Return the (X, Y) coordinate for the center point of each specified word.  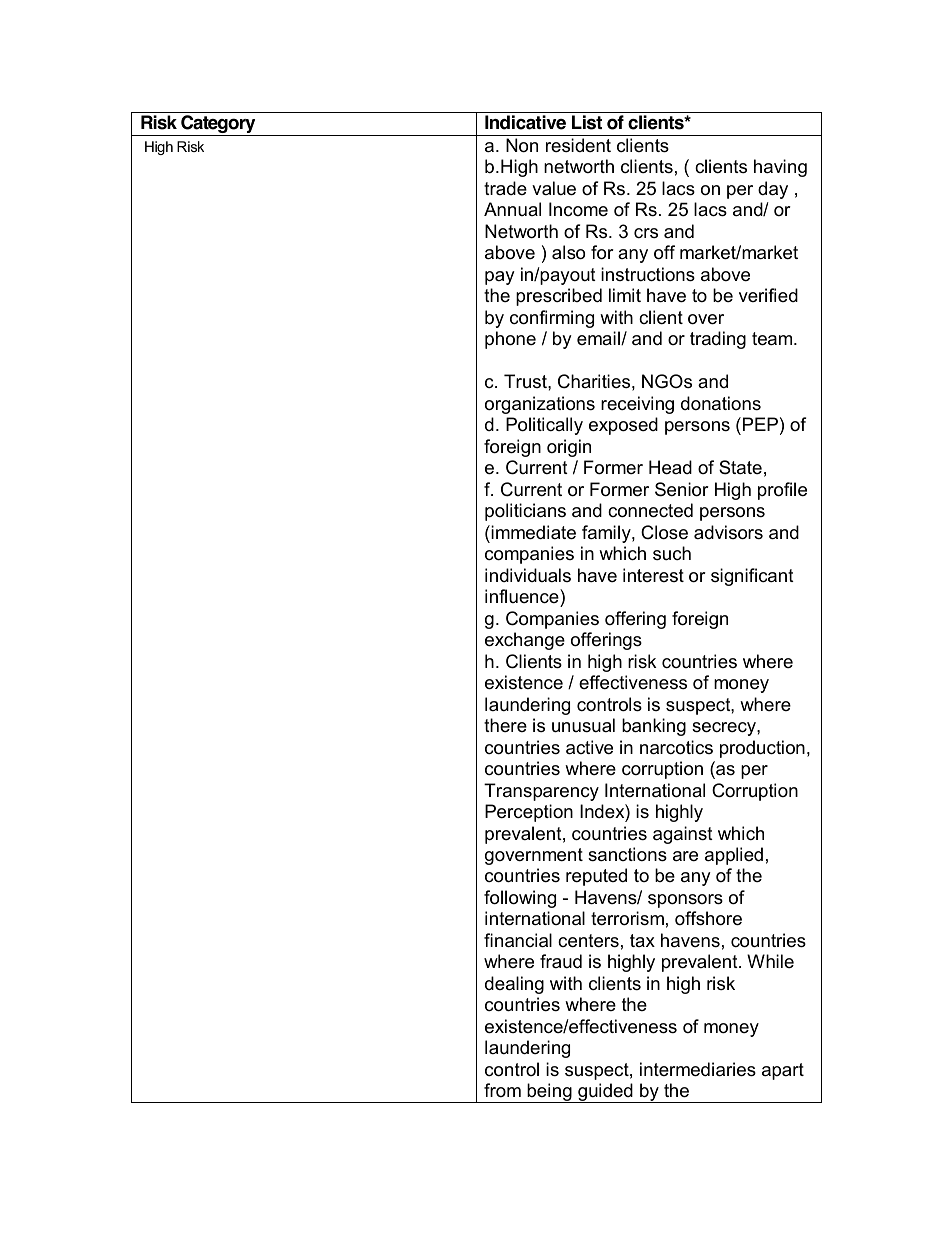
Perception (529, 813)
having (780, 168)
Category (218, 125)
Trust (526, 381)
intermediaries (698, 1069)
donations (721, 403)
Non (522, 145)
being (549, 1093)
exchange (525, 641)
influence (523, 596)
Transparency (541, 792)
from (502, 1090)
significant (752, 577)
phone (510, 340)
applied (734, 856)
